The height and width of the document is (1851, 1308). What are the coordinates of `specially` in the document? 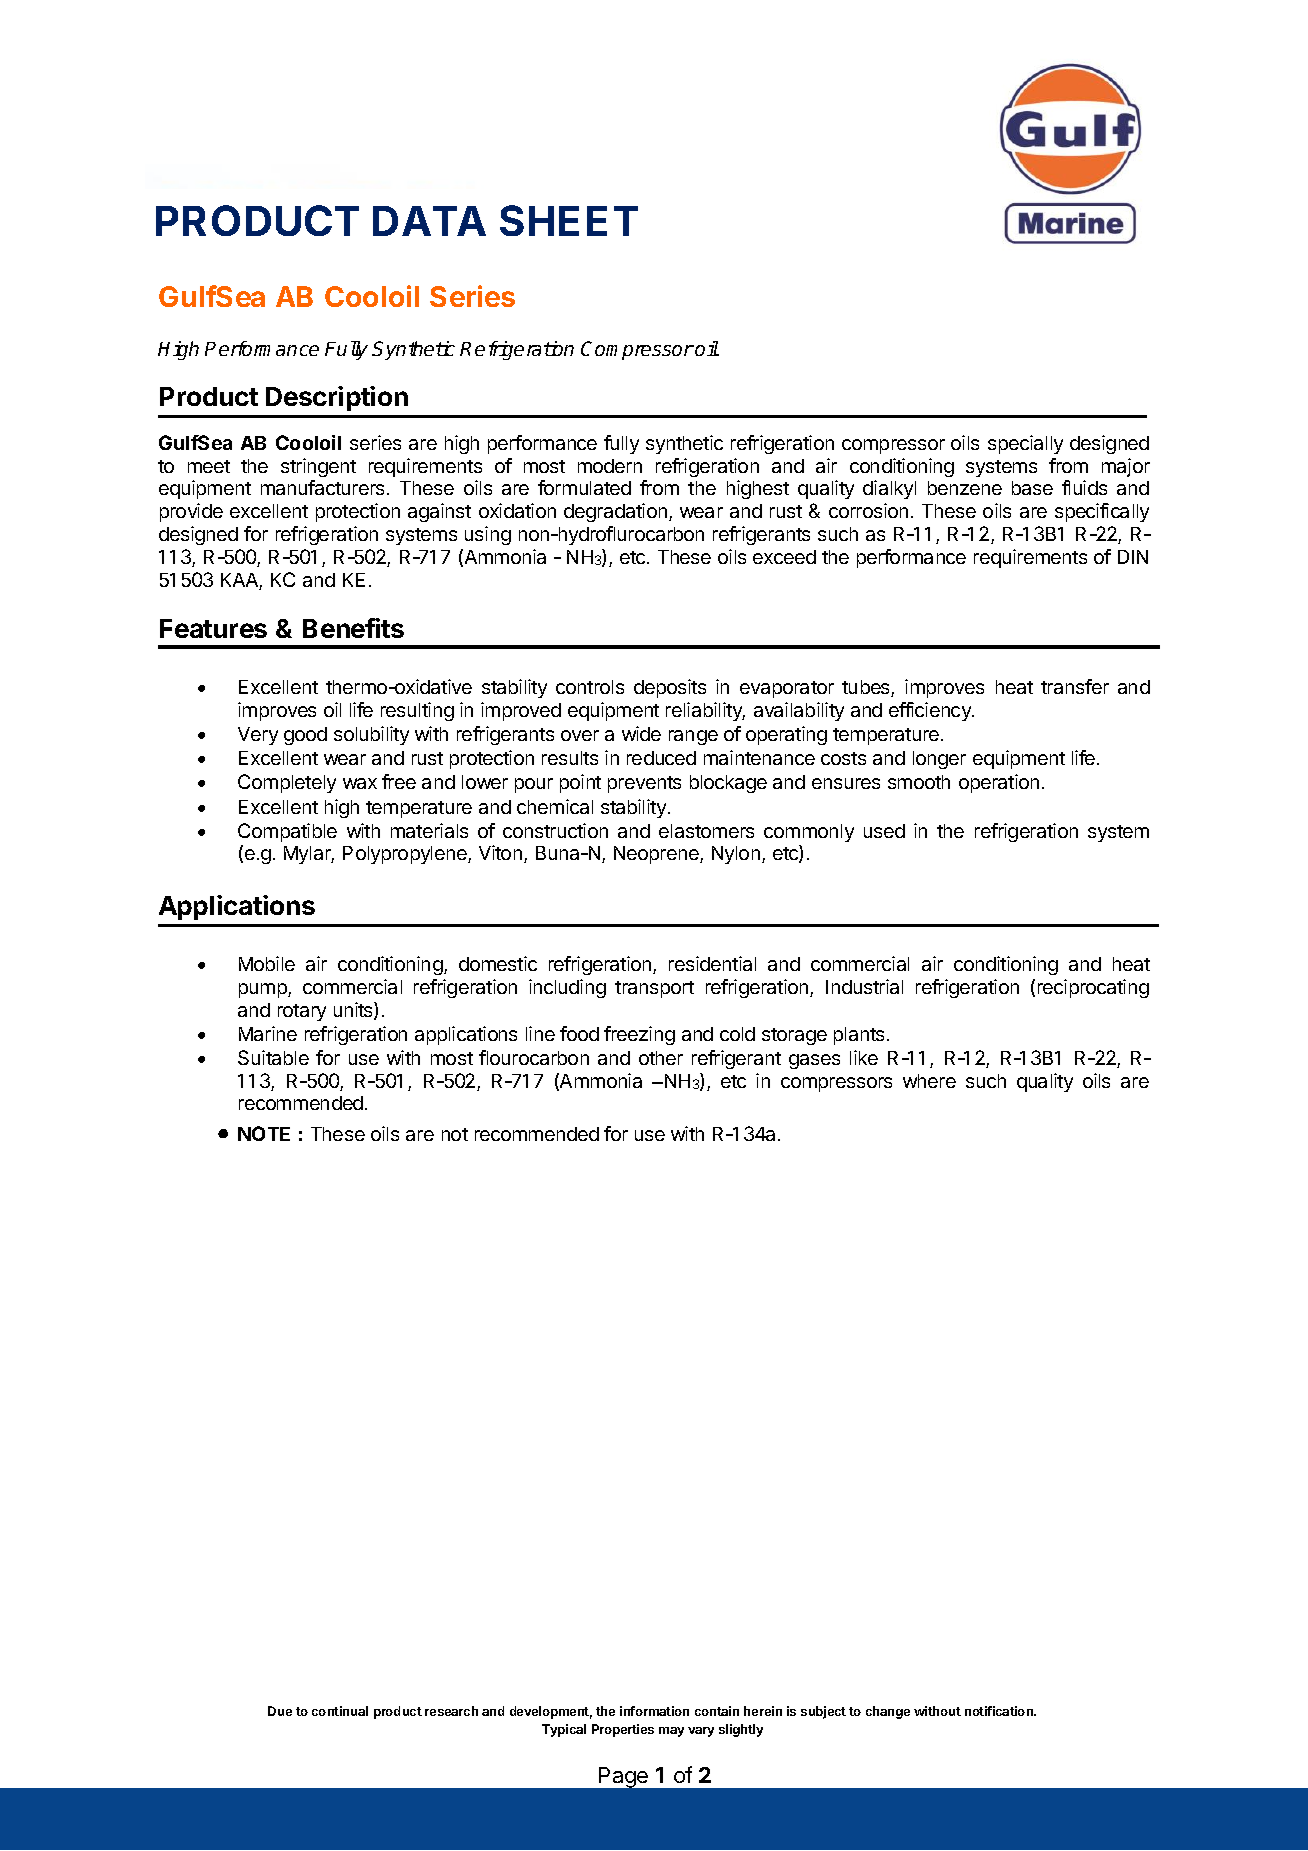 It's located at (1025, 444).
